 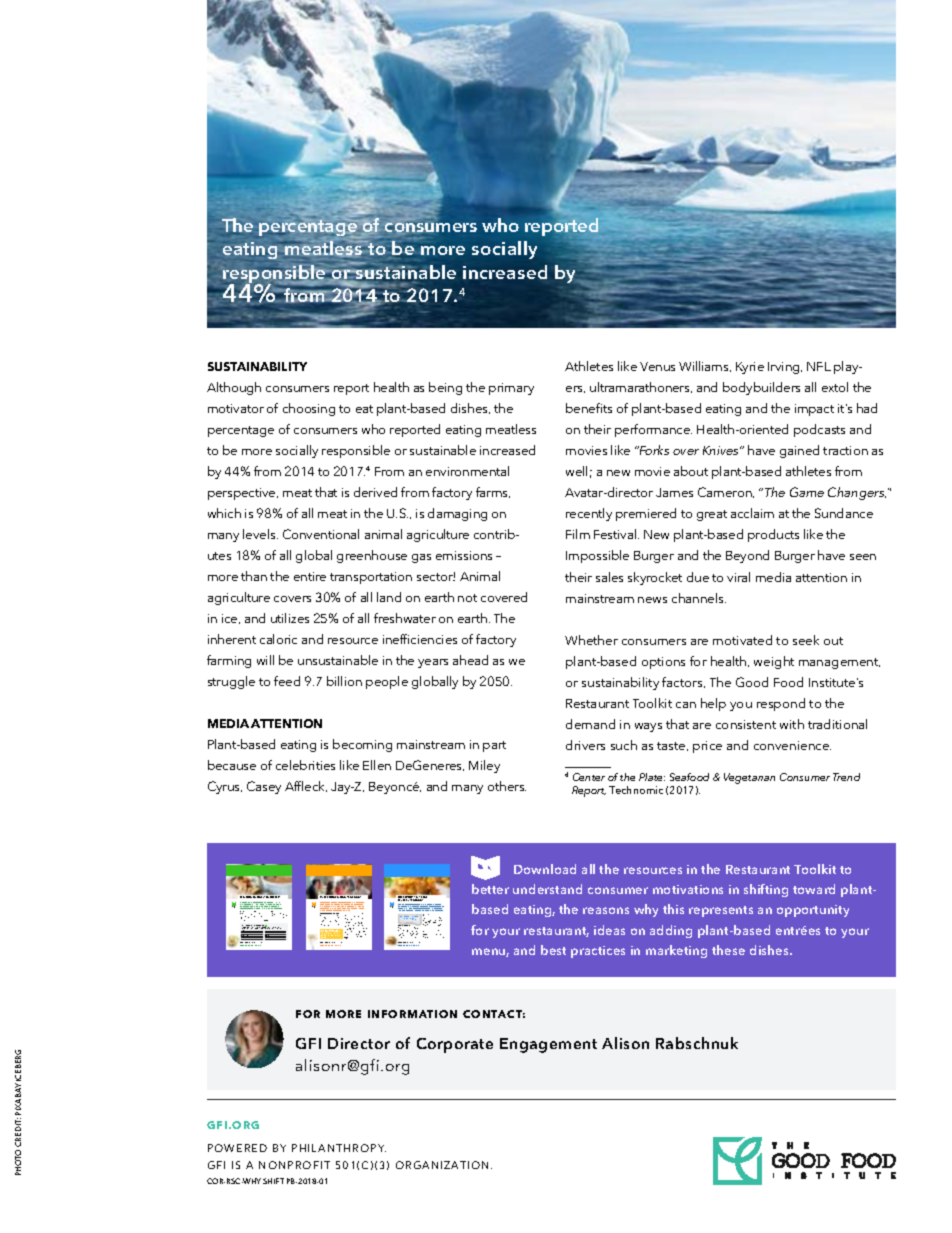 What do you see at coordinates (813, 911) in the image?
I see `opportunity` at bounding box center [813, 911].
